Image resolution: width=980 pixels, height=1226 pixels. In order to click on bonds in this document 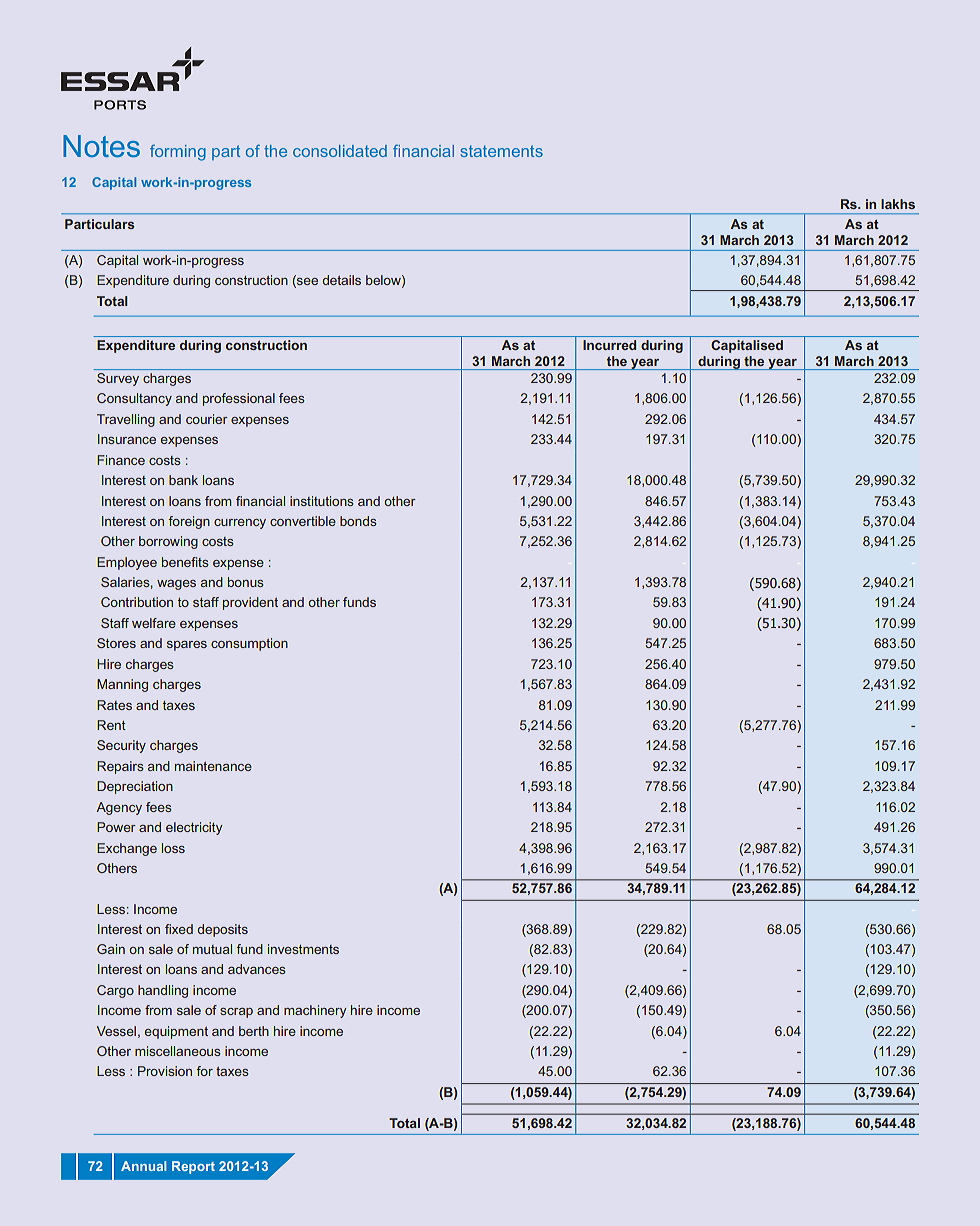, I will do `click(358, 521)`.
